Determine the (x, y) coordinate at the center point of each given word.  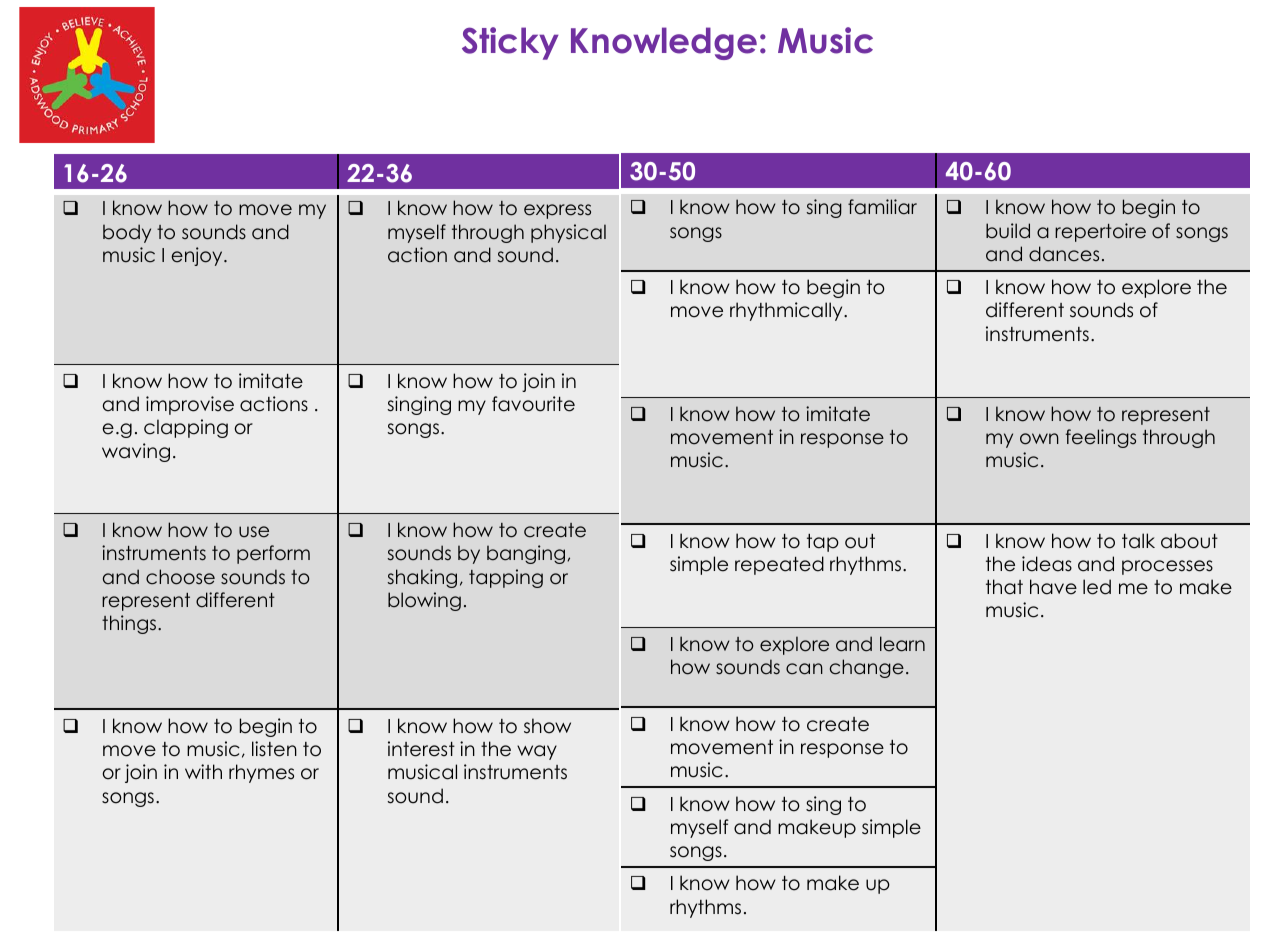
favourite (533, 404)
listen (274, 749)
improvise (190, 405)
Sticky (510, 43)
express (557, 211)
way (537, 752)
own (1039, 439)
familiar (882, 207)
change (867, 668)
